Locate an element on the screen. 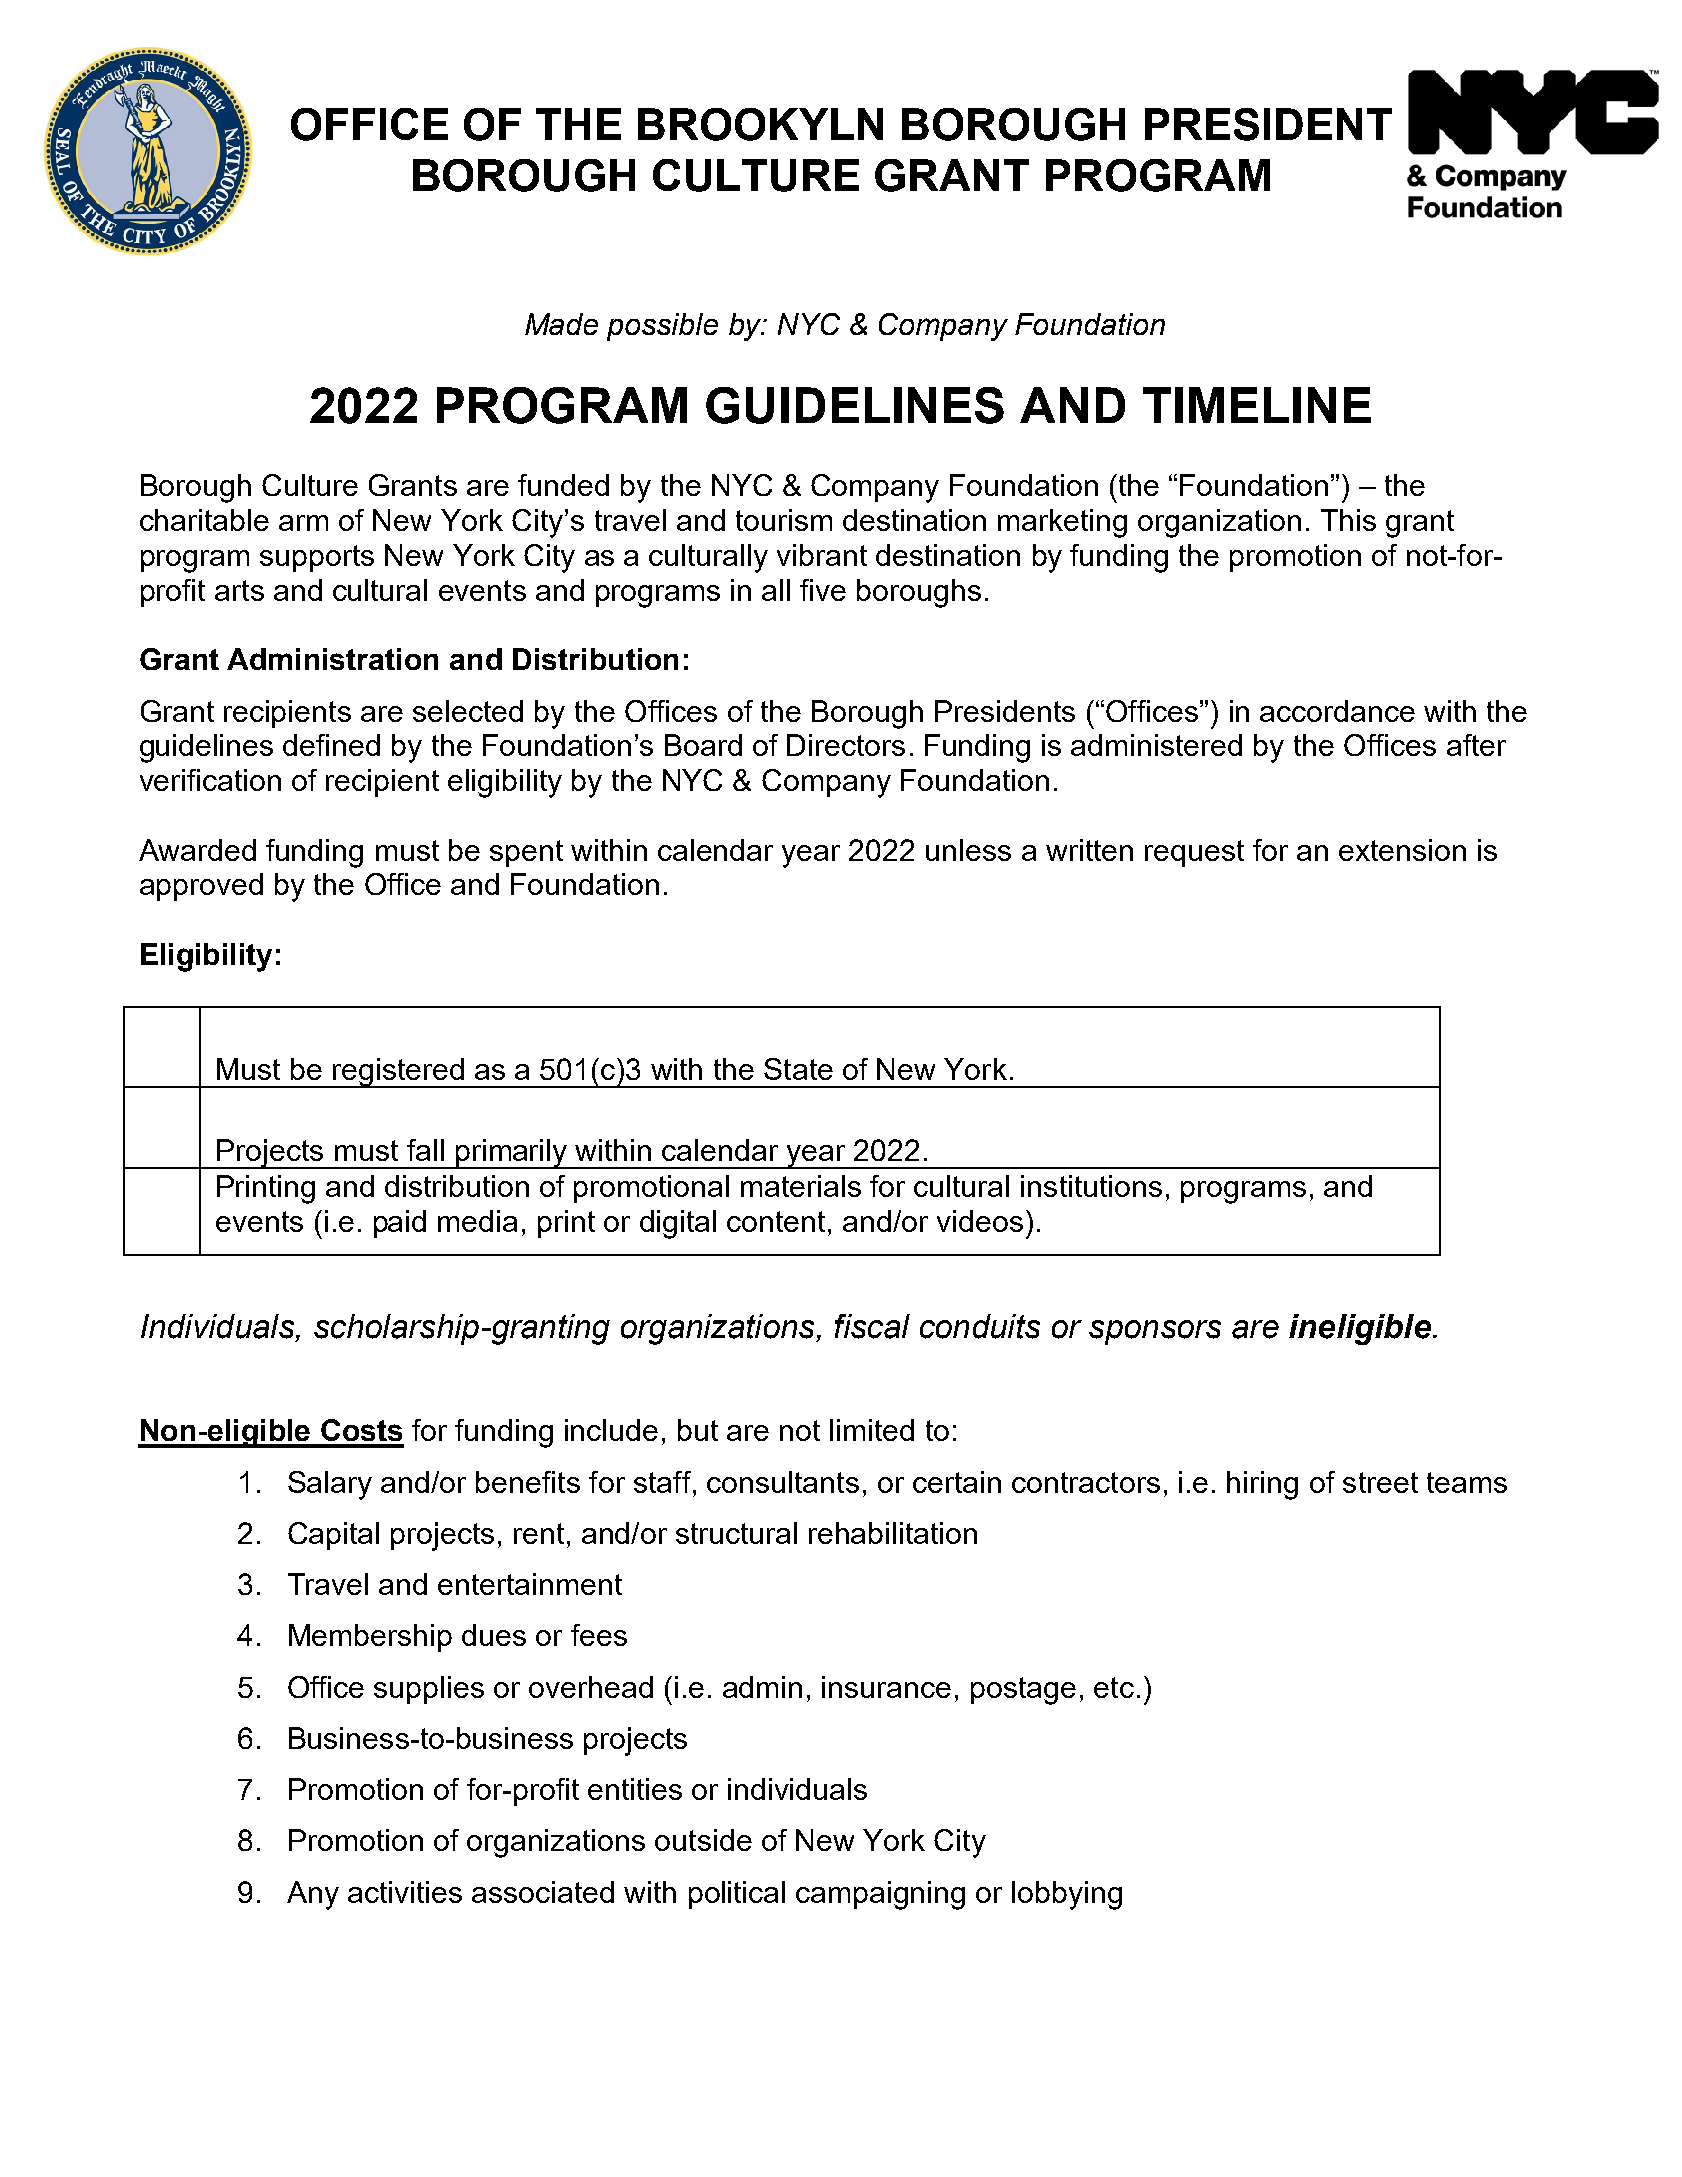 This screenshot has height=2177, width=1682. Made is located at coordinates (561, 324).
